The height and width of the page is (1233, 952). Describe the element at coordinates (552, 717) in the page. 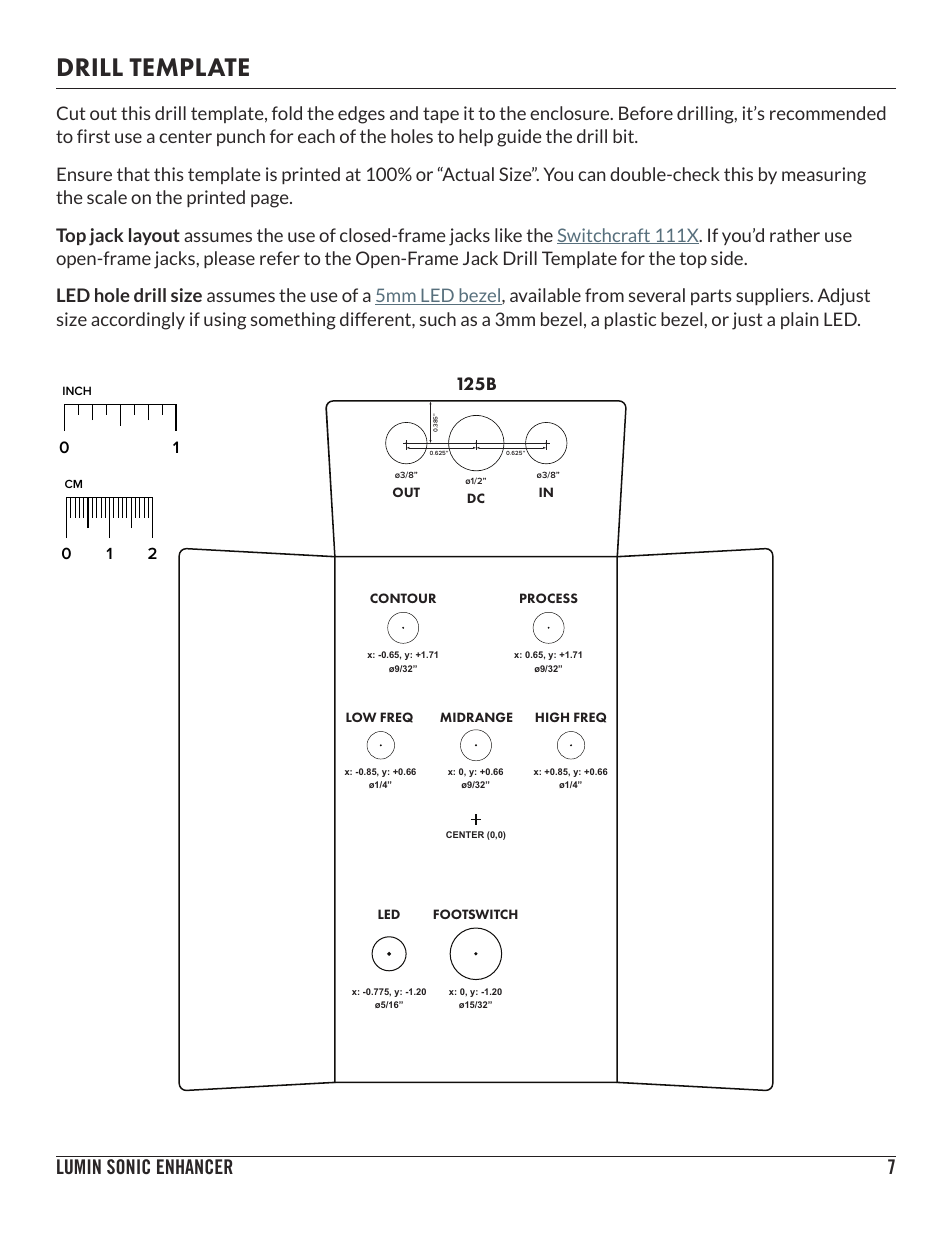

I see `HIGH` at that location.
